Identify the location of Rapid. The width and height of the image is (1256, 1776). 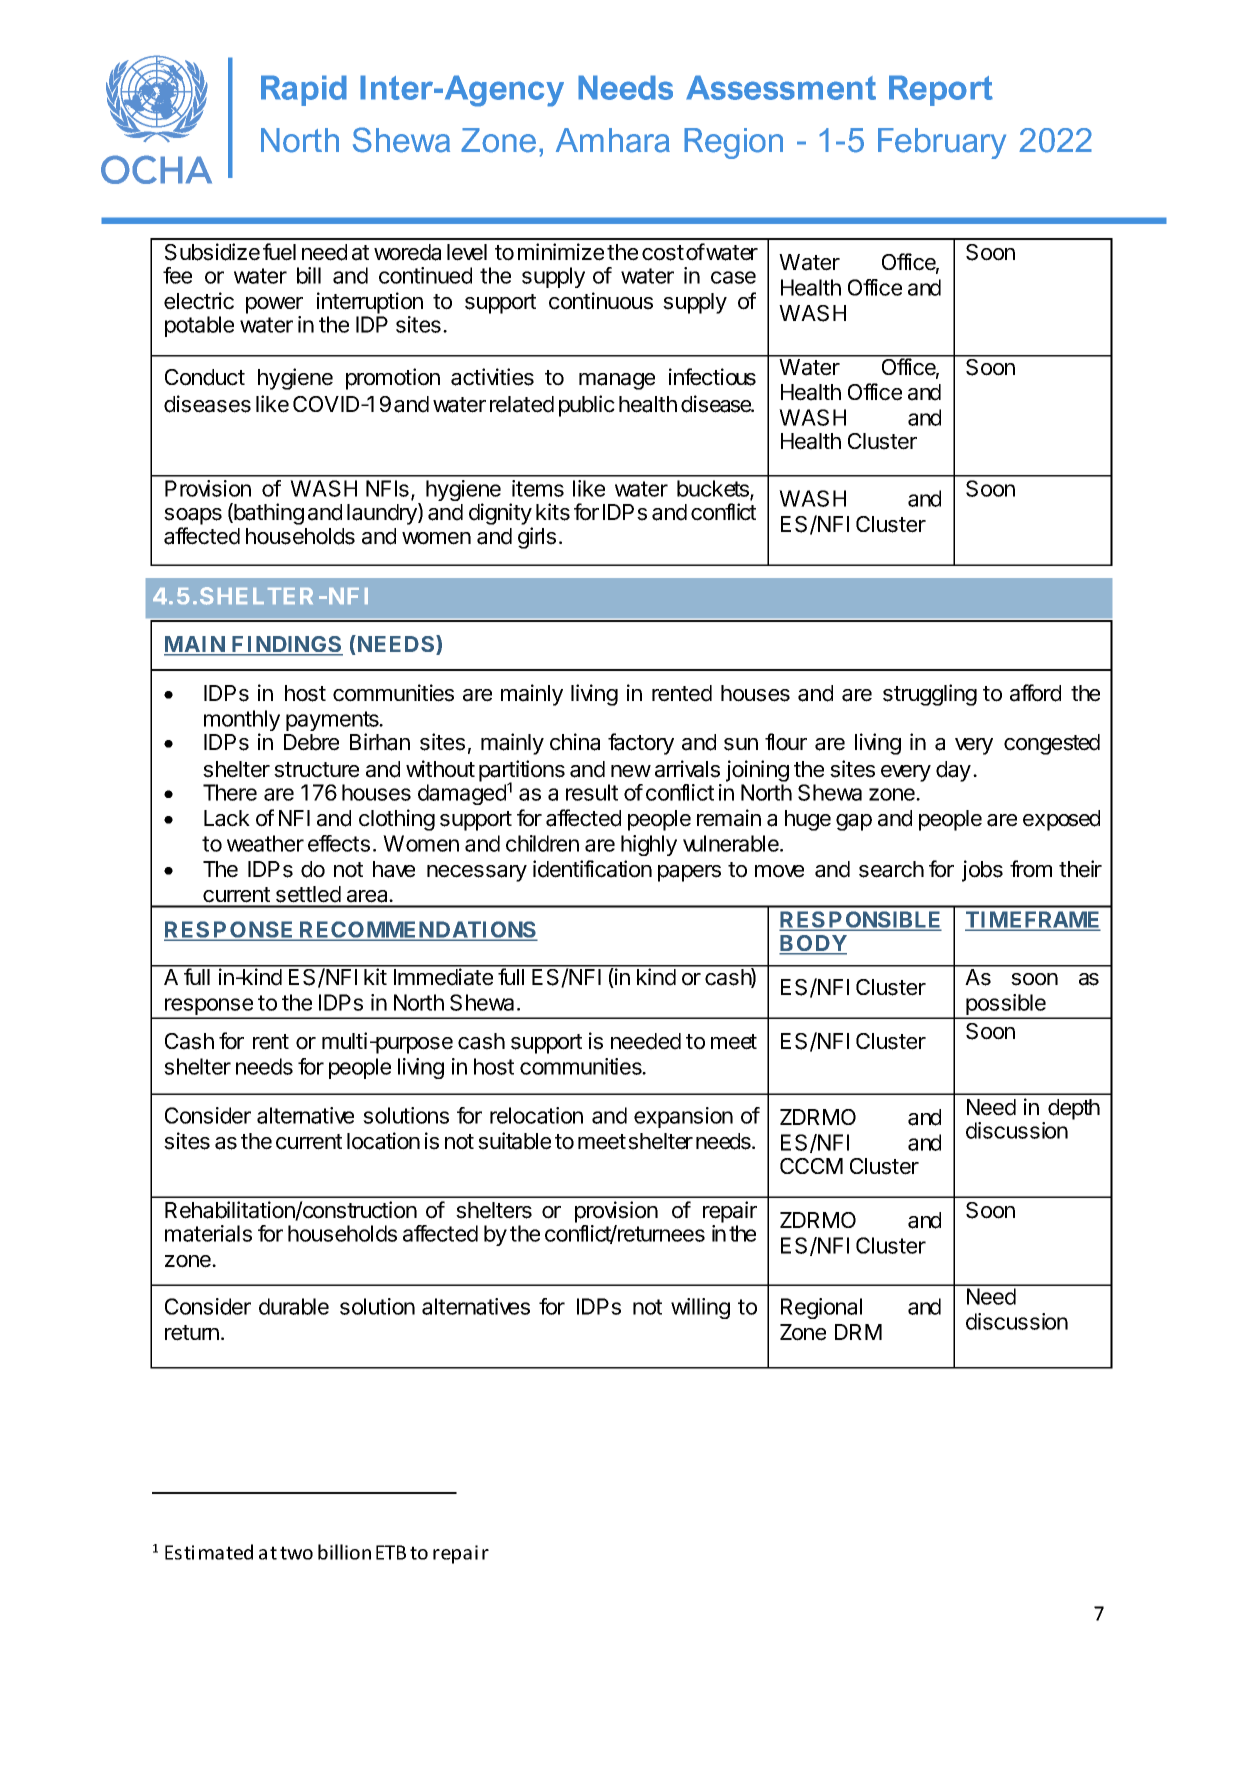
(304, 90).
